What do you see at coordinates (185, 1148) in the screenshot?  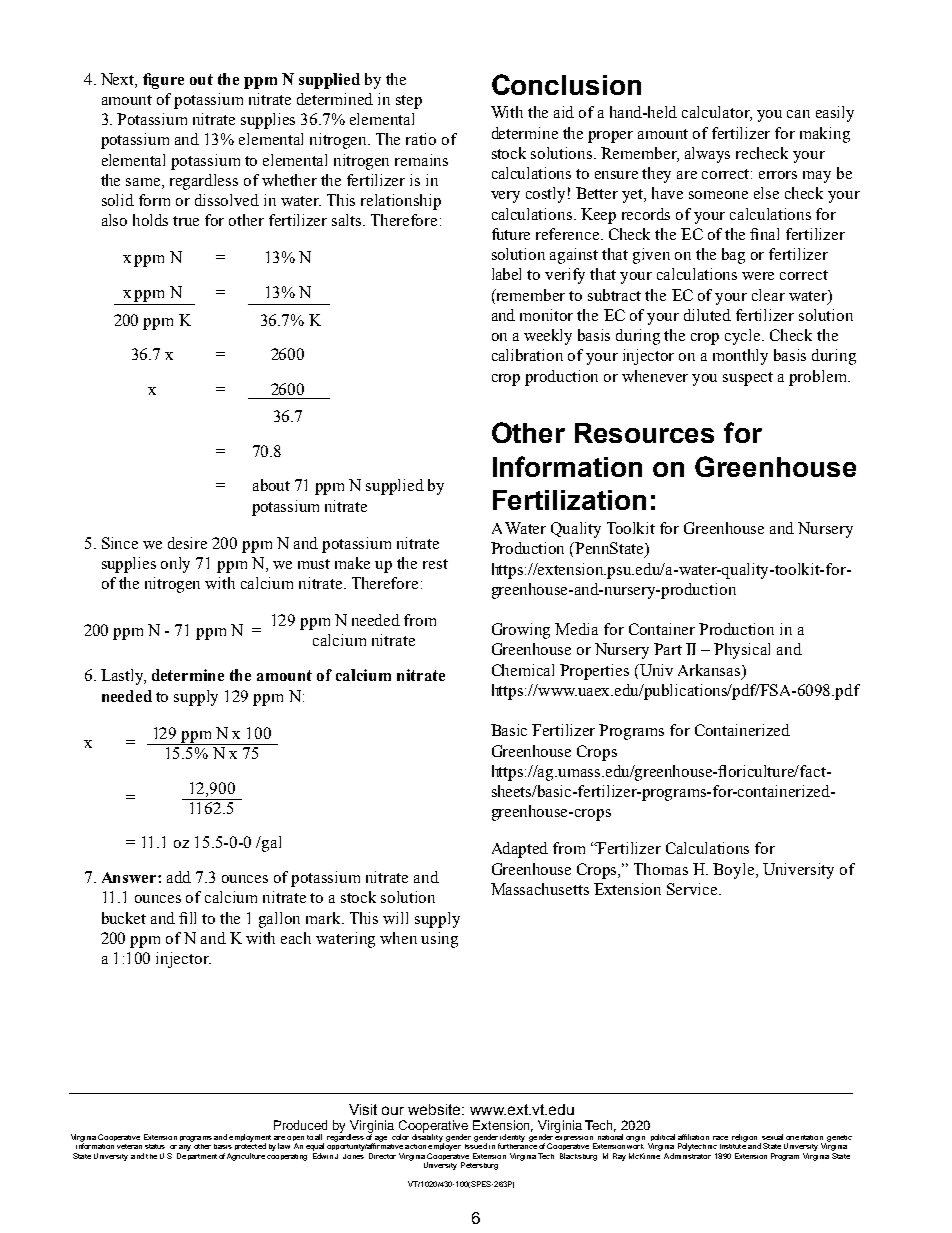 I see `any` at bounding box center [185, 1148].
